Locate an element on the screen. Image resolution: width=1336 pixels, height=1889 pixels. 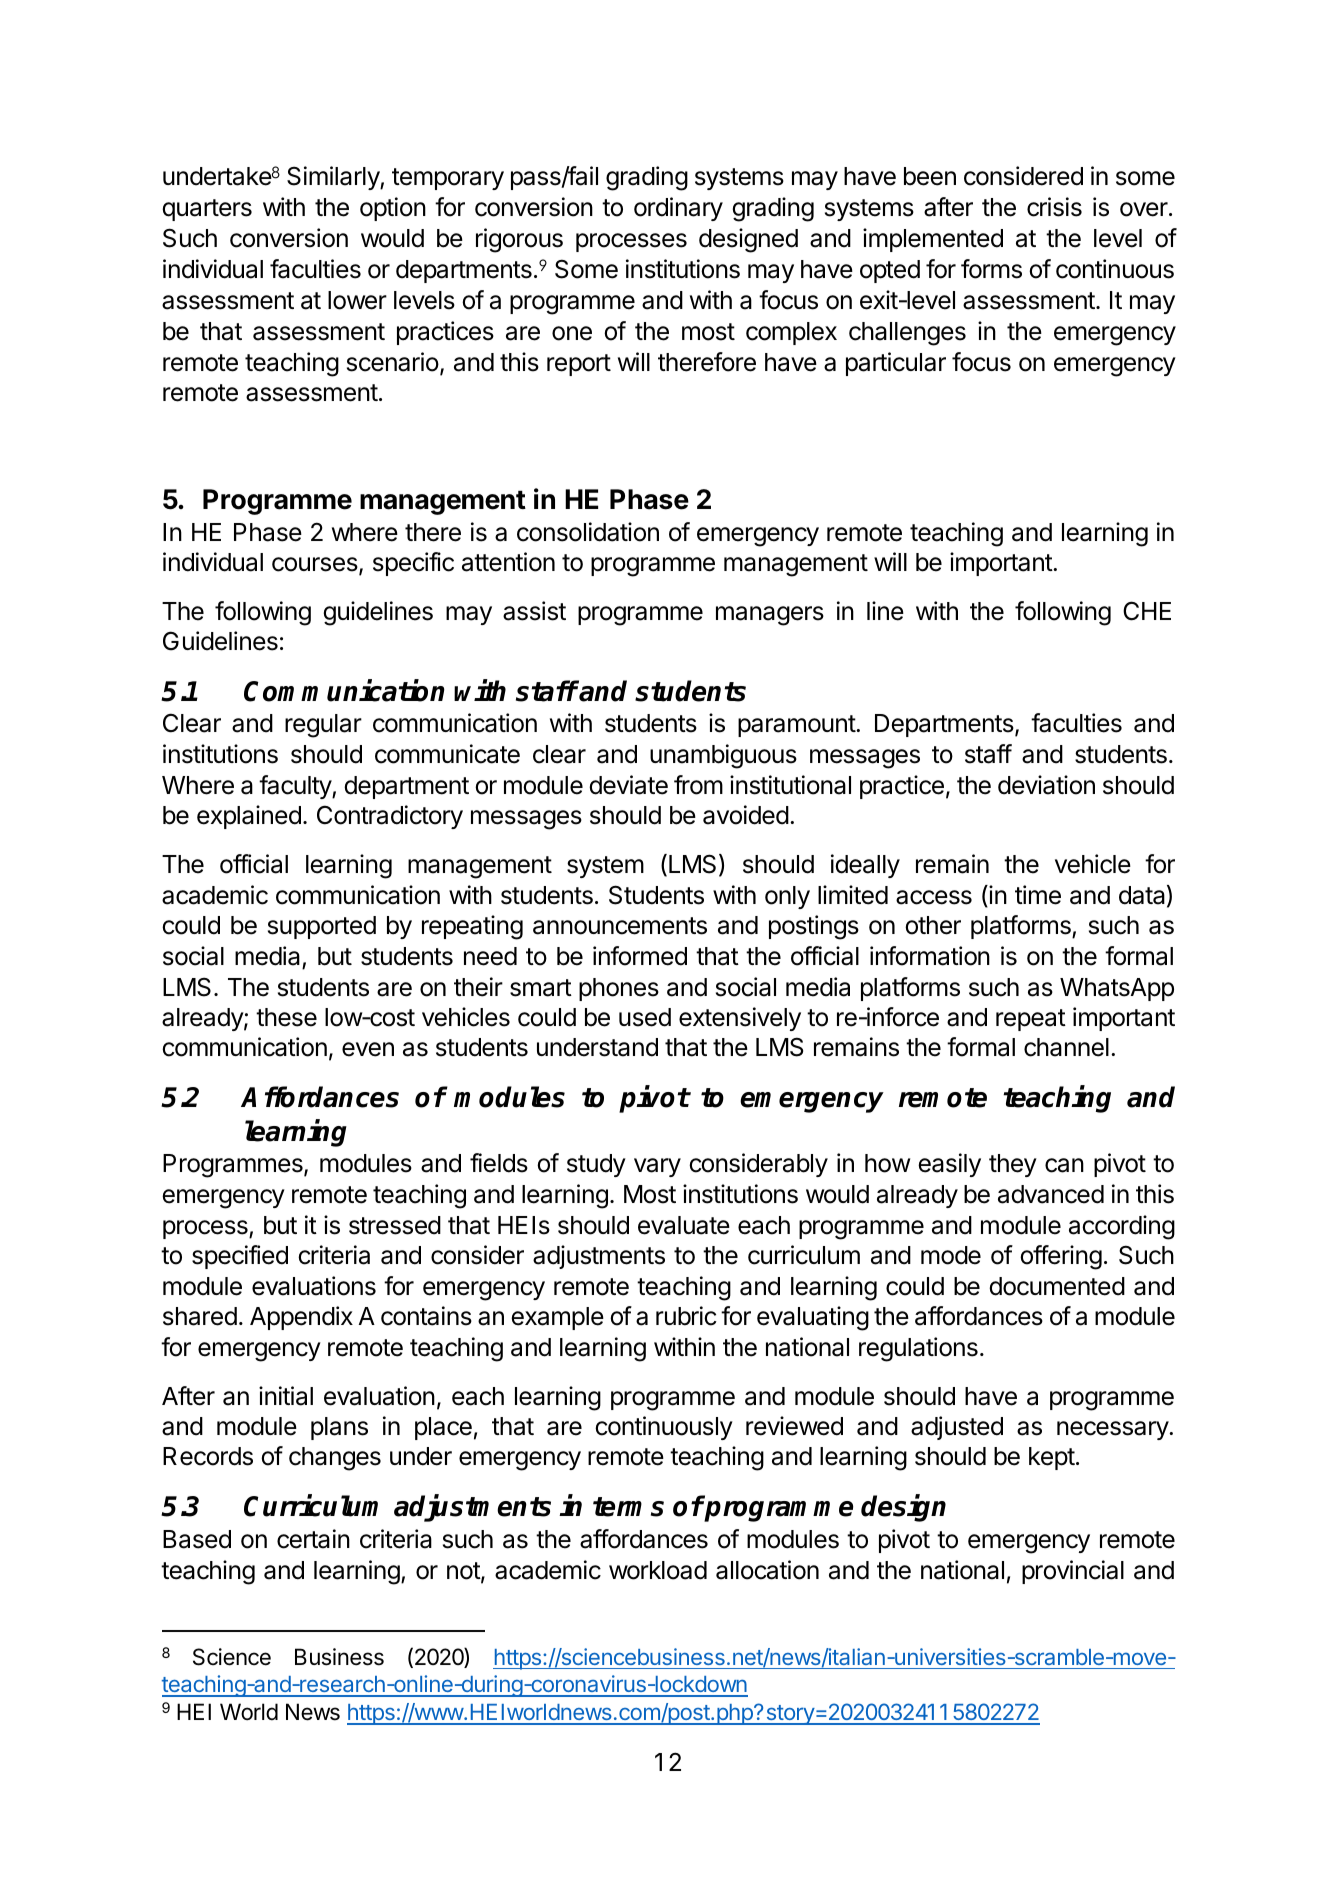
CHE is located at coordinates (1147, 611).
